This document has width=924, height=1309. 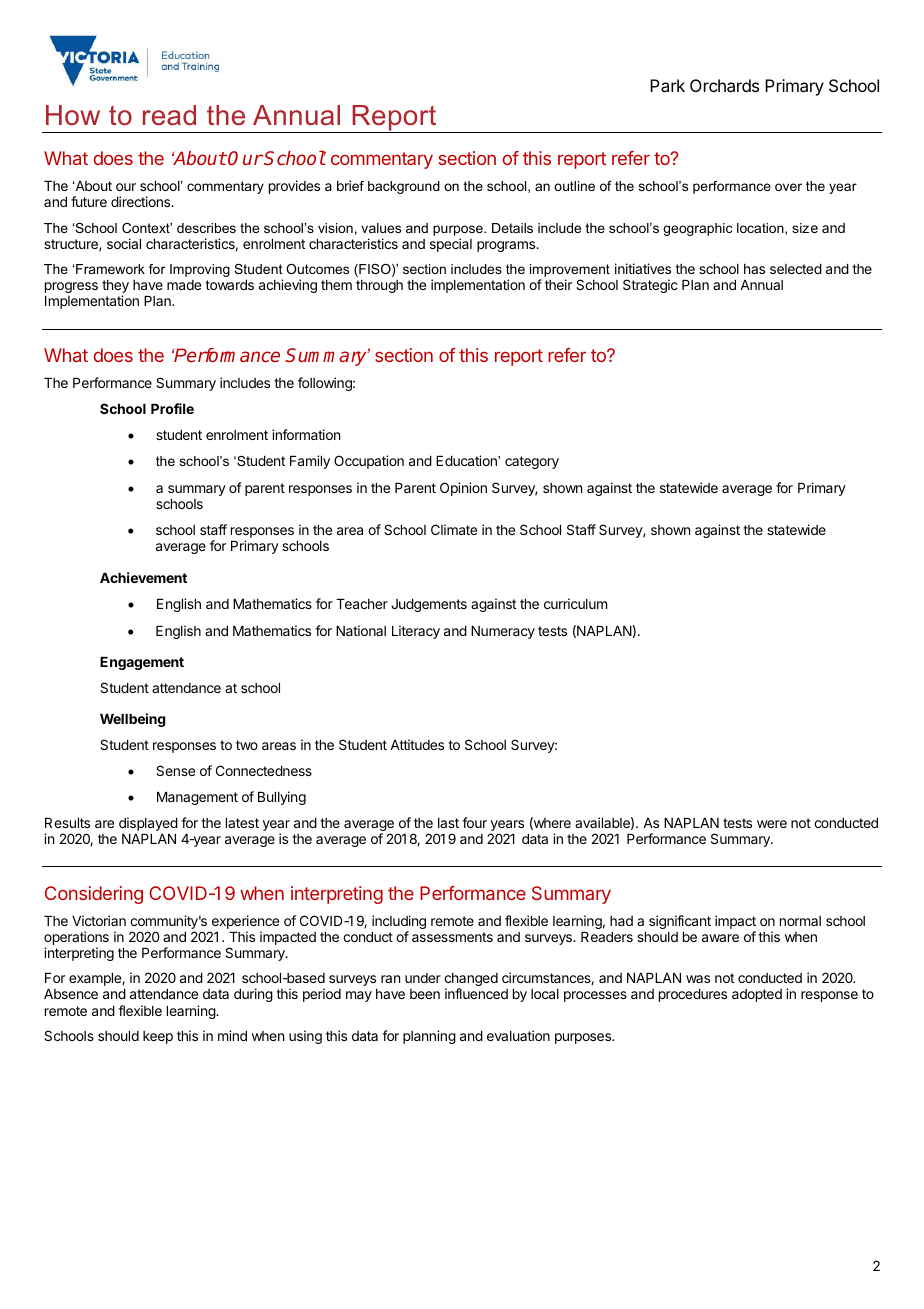 I want to click on directions, so click(x=142, y=201).
